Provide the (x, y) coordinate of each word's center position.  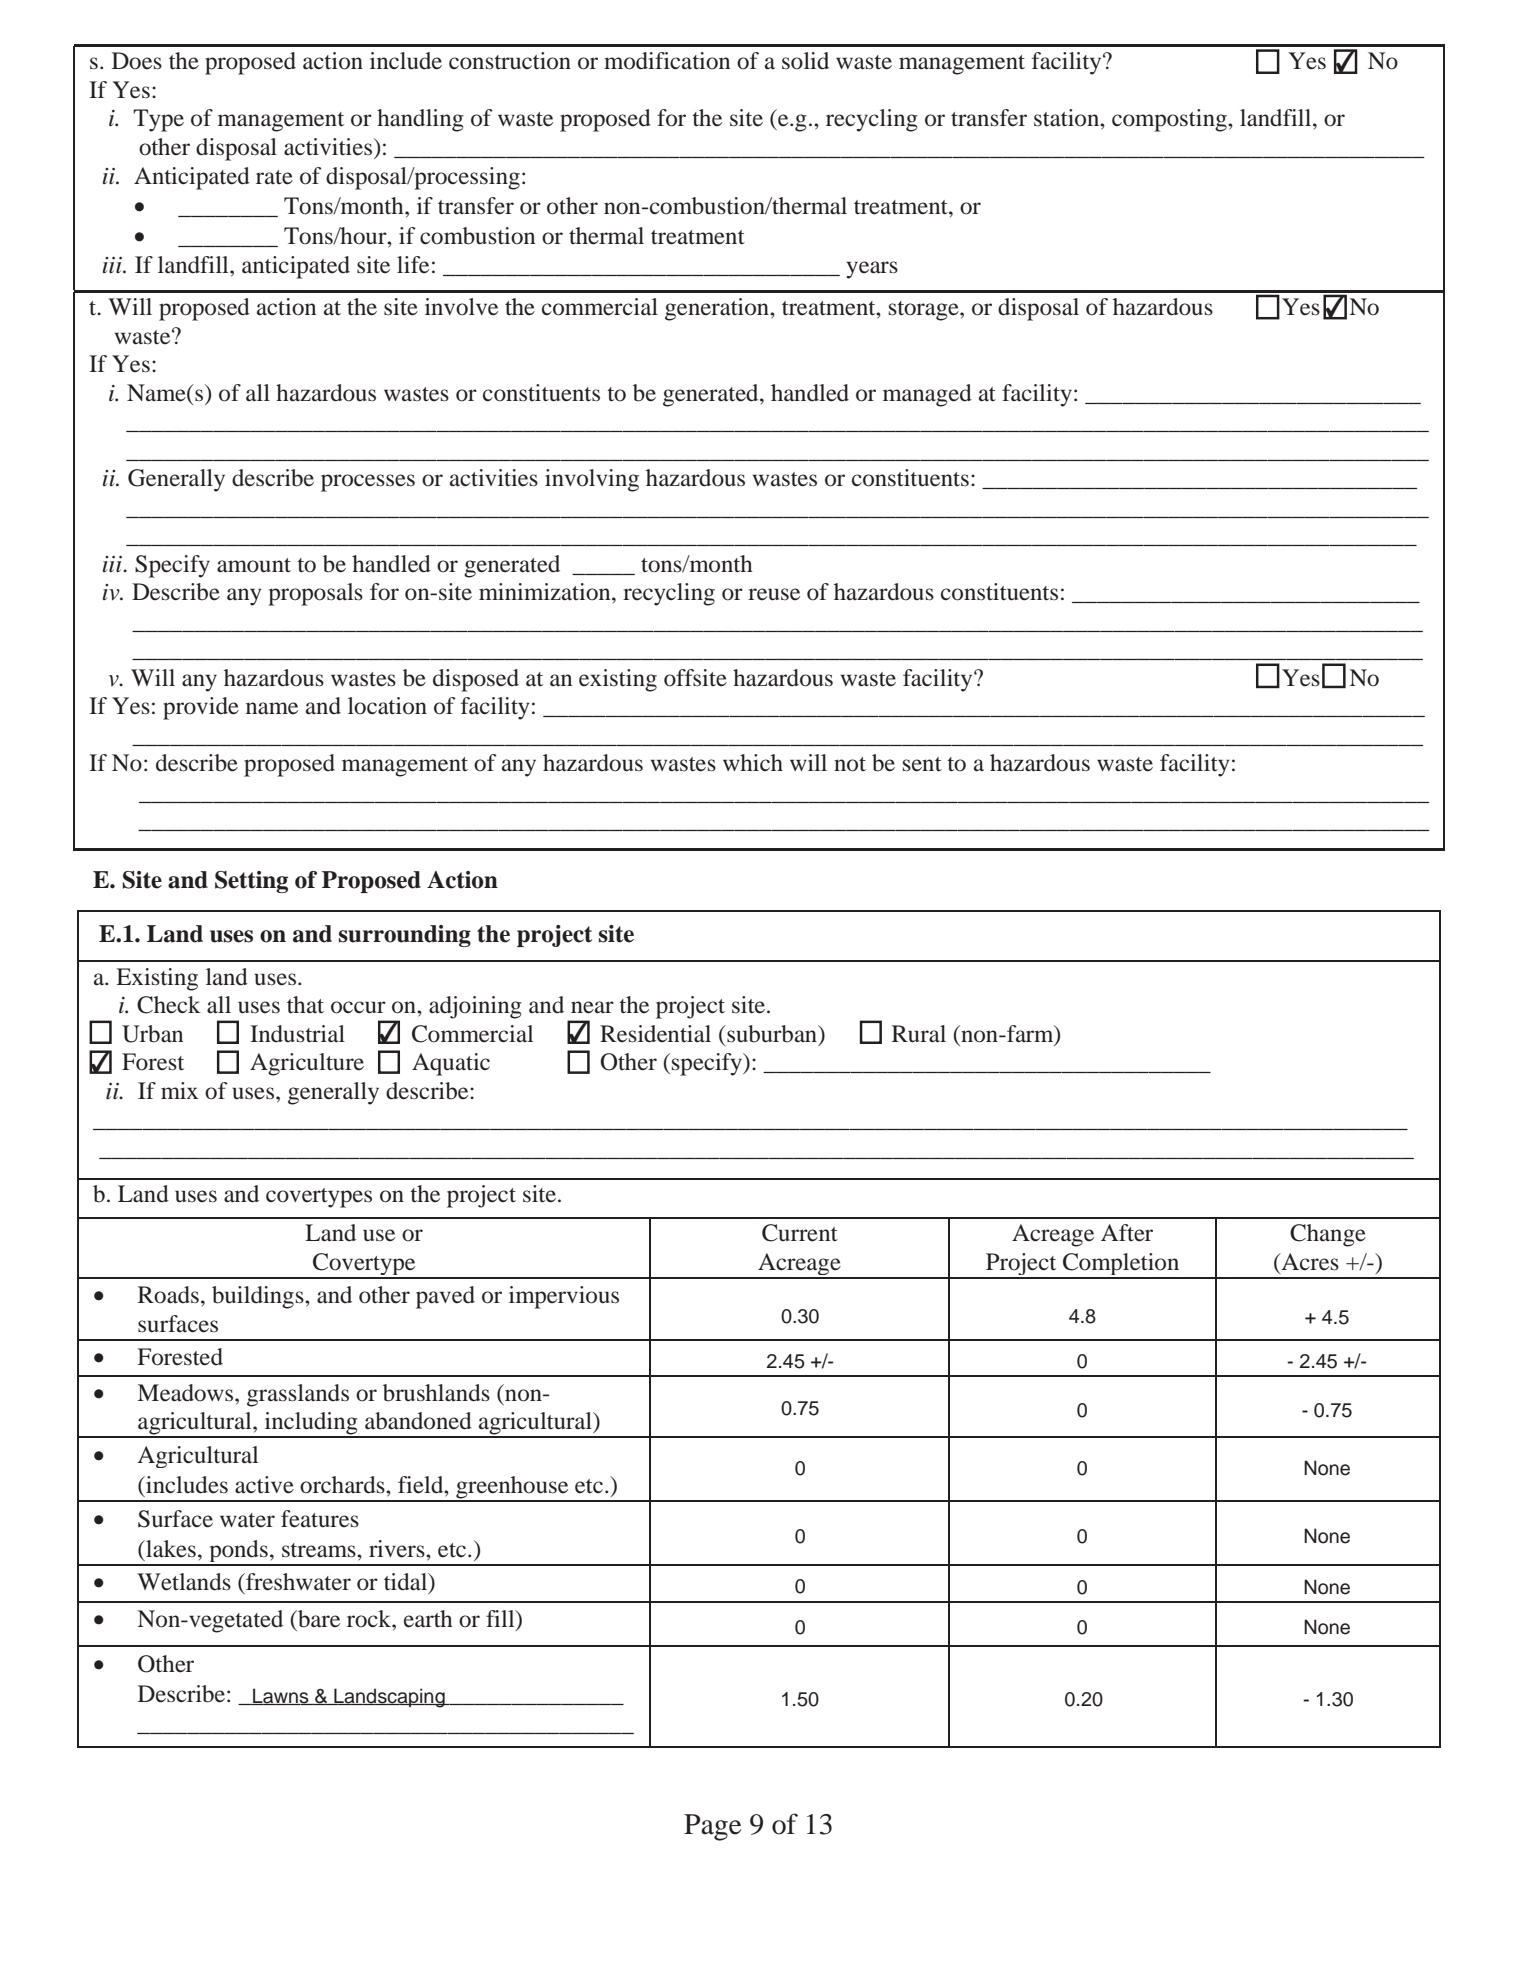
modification (667, 61)
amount (254, 565)
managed (927, 395)
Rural (919, 1034)
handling (420, 120)
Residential (655, 1034)
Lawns (281, 1696)
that (305, 1005)
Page (712, 1827)
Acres (1309, 1262)
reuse (774, 594)
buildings (259, 1297)
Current (800, 1233)
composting (1170, 120)
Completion (1121, 1265)
